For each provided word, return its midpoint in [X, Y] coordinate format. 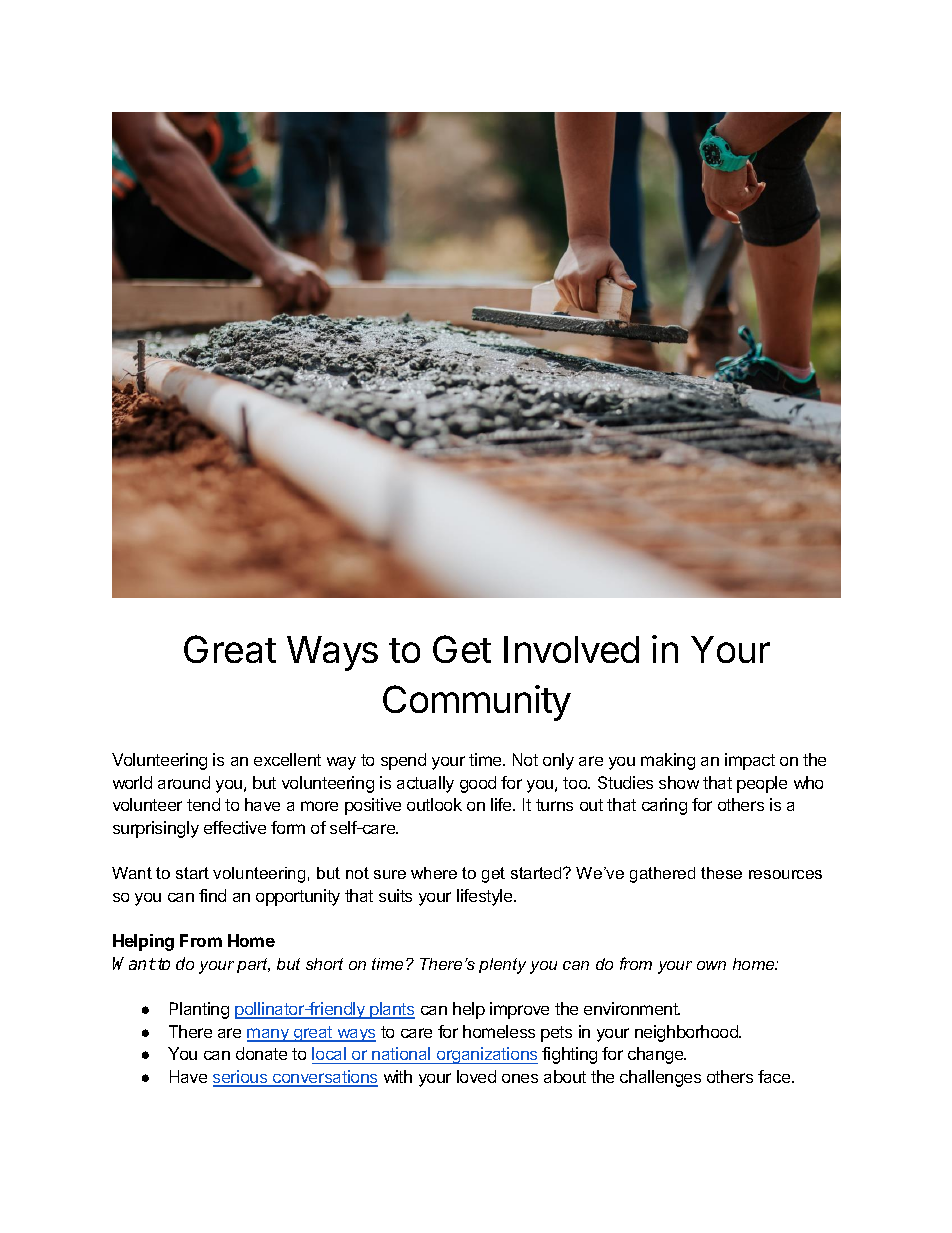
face [775, 1076]
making [668, 761]
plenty [502, 966]
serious [241, 1078]
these [721, 873]
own [711, 965]
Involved [571, 649]
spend [403, 761]
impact [750, 761]
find [212, 895]
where [434, 873]
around [184, 782]
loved [476, 1076]
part [253, 965]
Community [477, 703]
